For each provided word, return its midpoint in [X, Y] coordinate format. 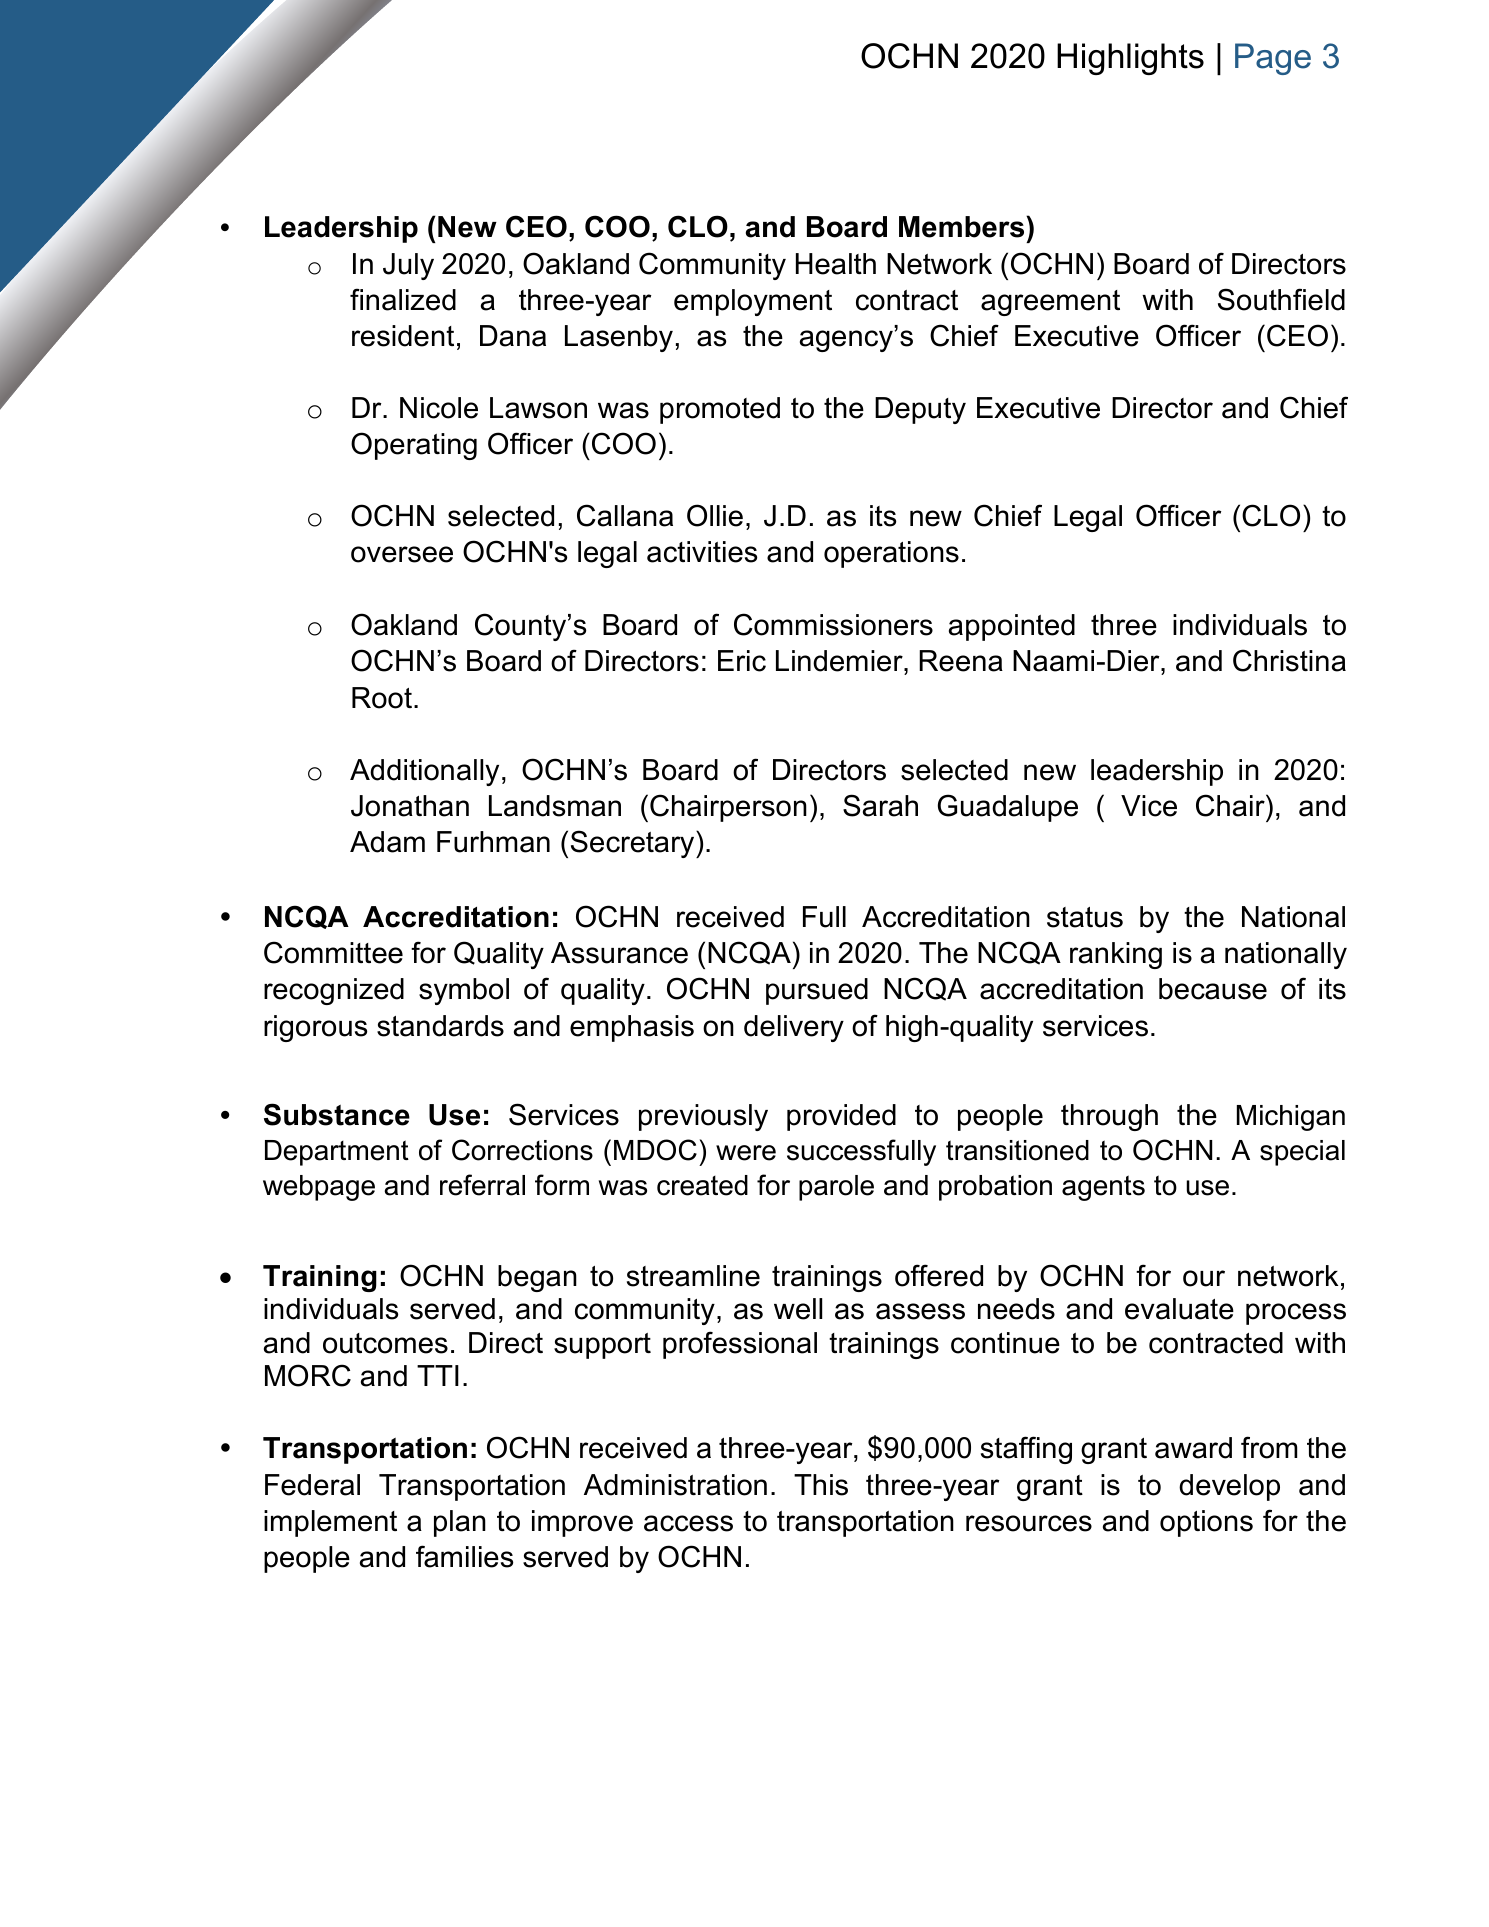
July [408, 266]
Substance [337, 1114]
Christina [1289, 660]
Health [836, 264]
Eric [742, 661]
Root [382, 698]
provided [841, 1117]
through [1109, 1117]
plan [460, 1523]
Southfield [1281, 299]
